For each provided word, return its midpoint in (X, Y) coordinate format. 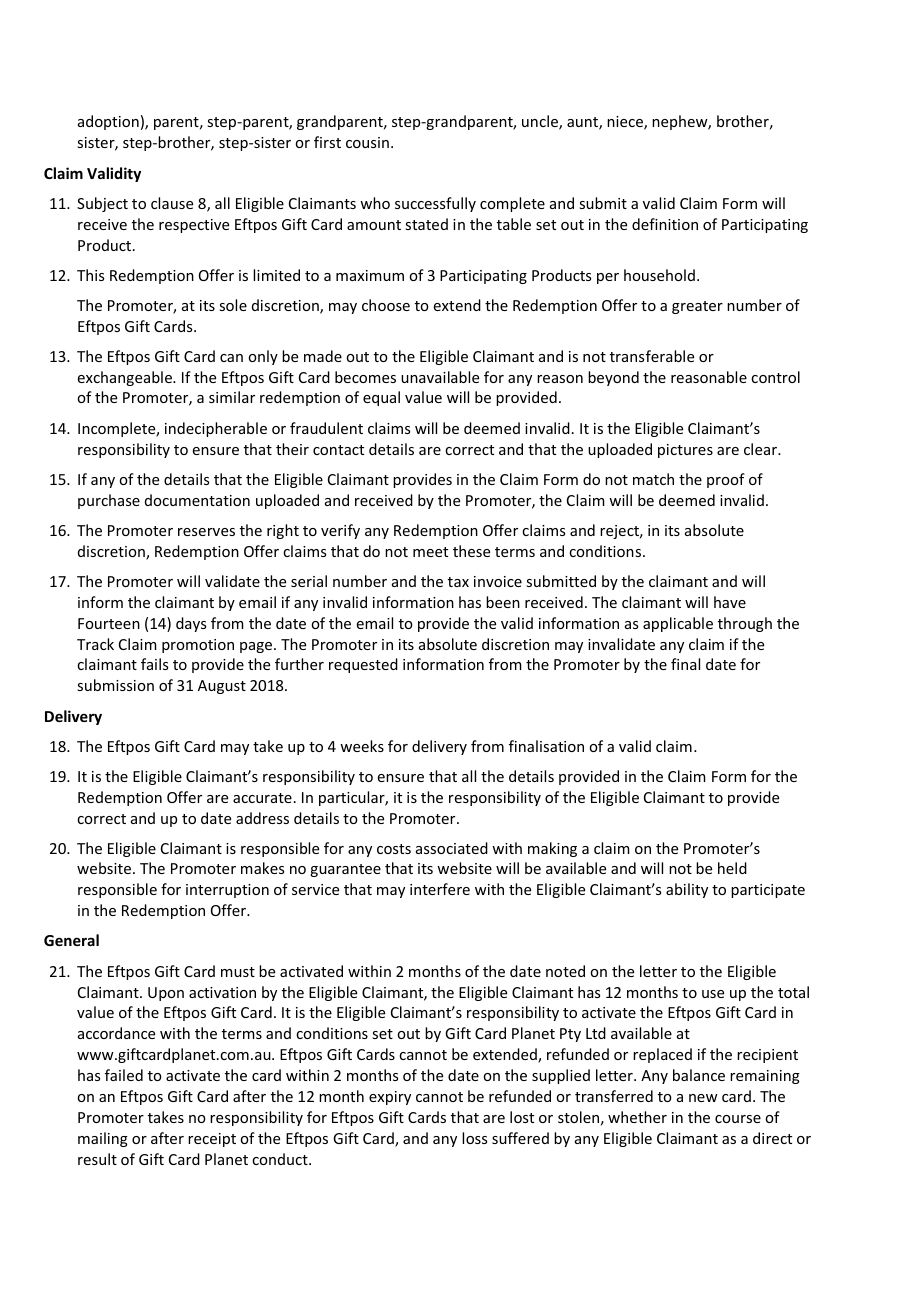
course (738, 1119)
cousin (367, 142)
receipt (212, 1140)
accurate (262, 798)
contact (338, 450)
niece (626, 123)
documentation (197, 500)
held (732, 868)
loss (474, 1138)
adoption (108, 122)
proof (726, 480)
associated (452, 848)
